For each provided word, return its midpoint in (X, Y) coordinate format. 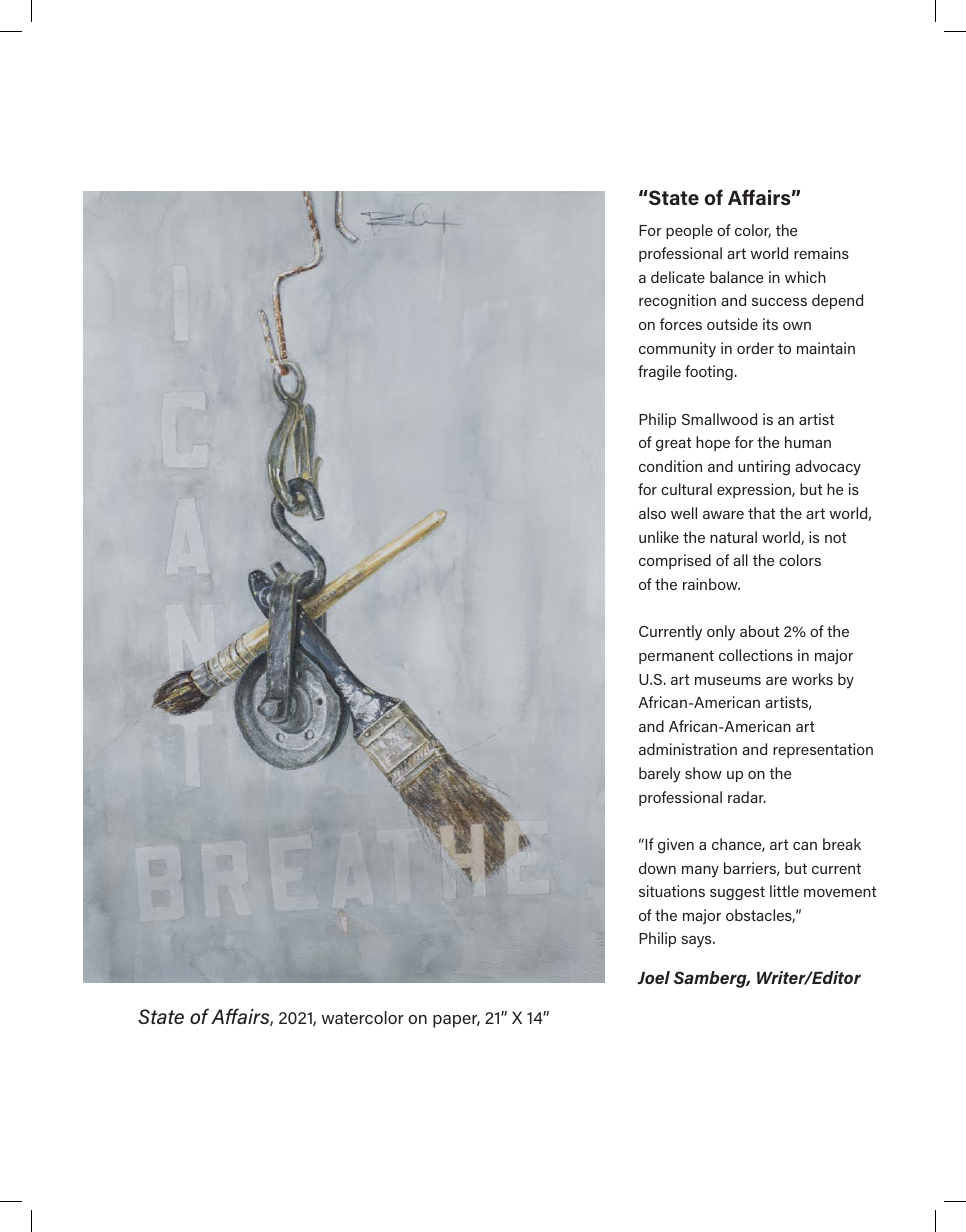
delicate (678, 277)
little (784, 891)
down (657, 868)
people (689, 231)
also (652, 513)
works (812, 679)
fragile (659, 373)
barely (660, 775)
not (835, 537)
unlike (659, 537)
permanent (676, 657)
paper (456, 1021)
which (805, 277)
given (676, 846)
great (673, 444)
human (808, 442)
